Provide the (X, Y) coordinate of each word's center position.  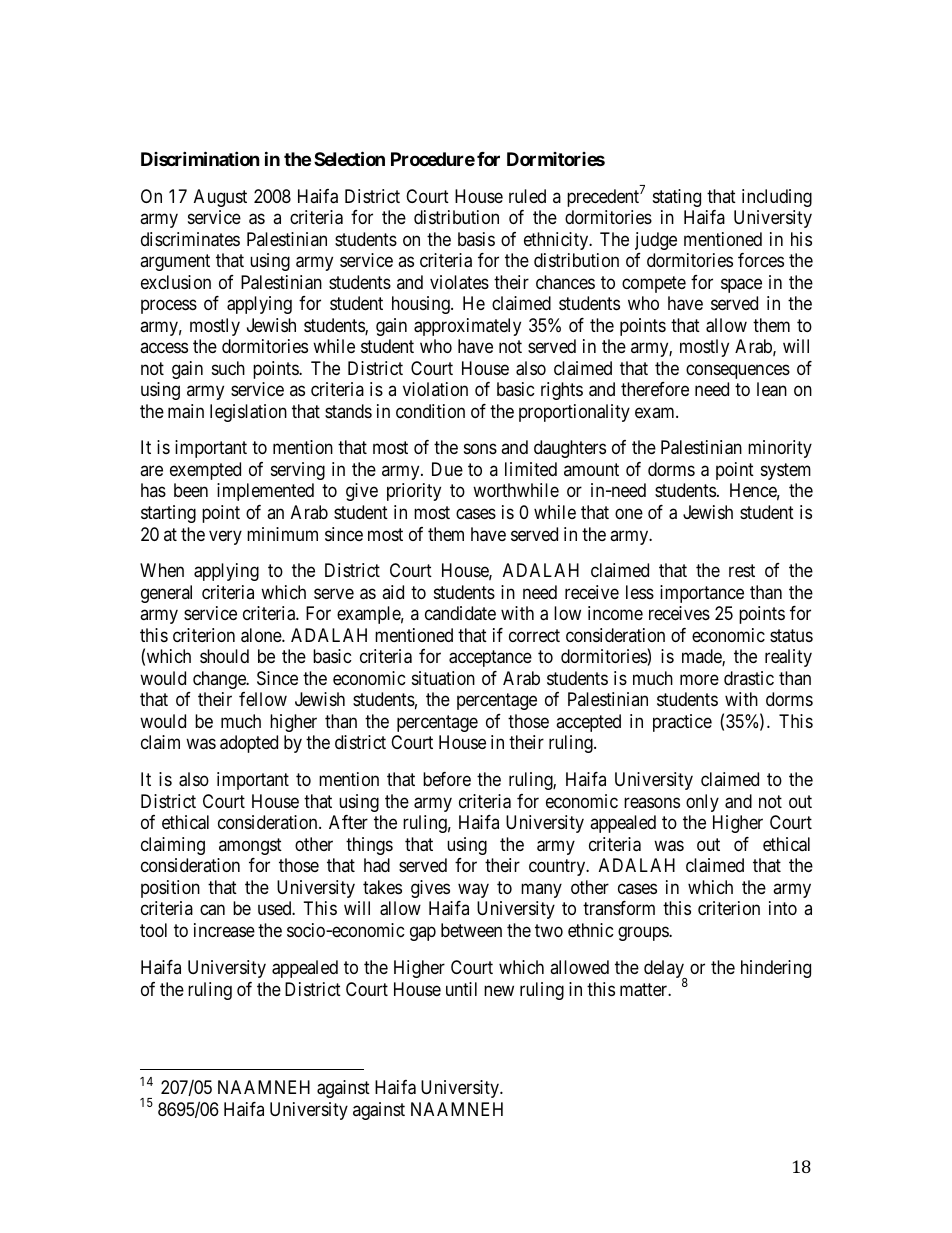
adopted (249, 744)
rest (742, 571)
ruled (527, 196)
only (702, 803)
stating (677, 198)
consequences (738, 371)
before (447, 779)
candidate (460, 613)
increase (224, 930)
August (220, 198)
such (228, 368)
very (225, 537)
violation (435, 389)
